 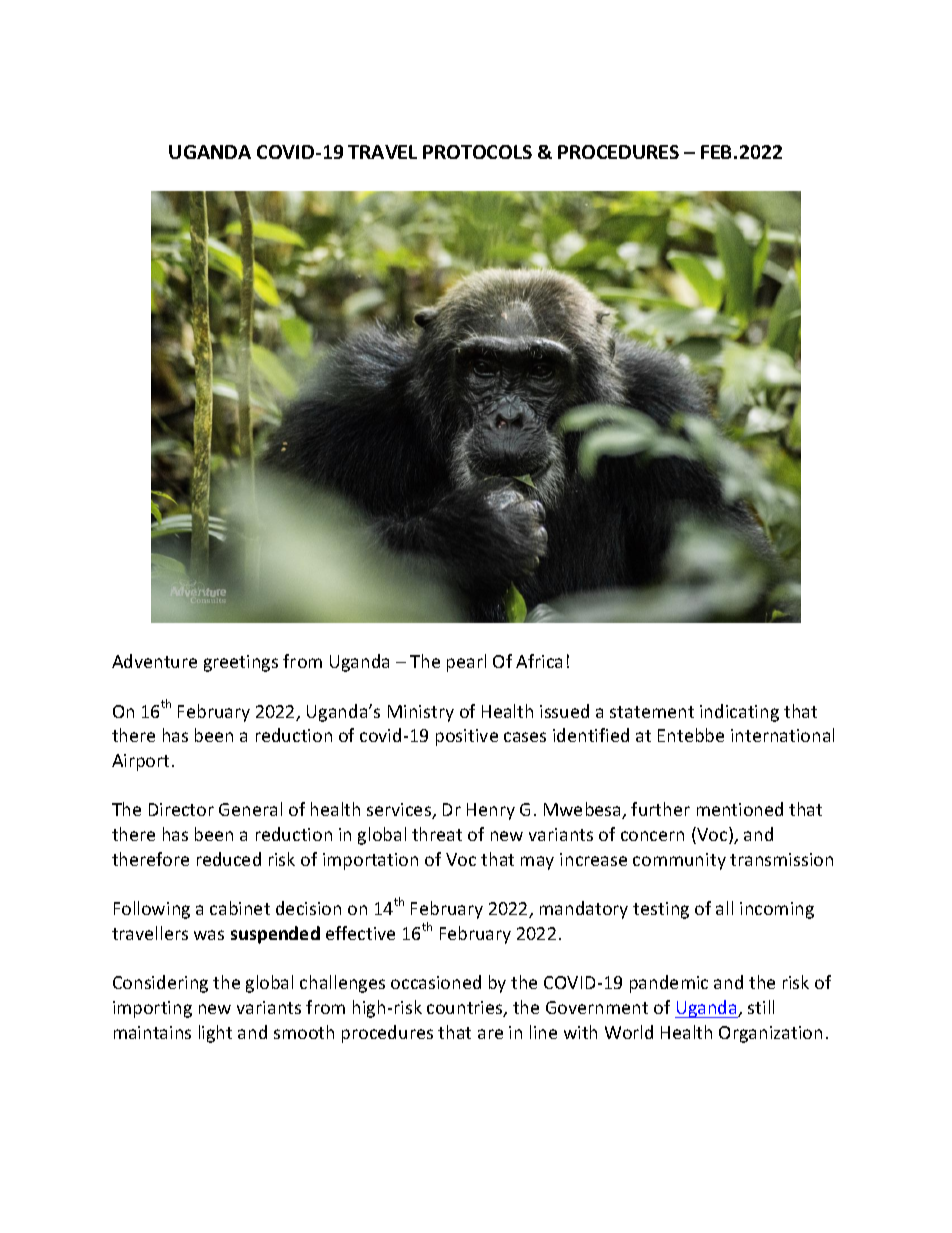 I want to click on Ministry, so click(x=421, y=713).
